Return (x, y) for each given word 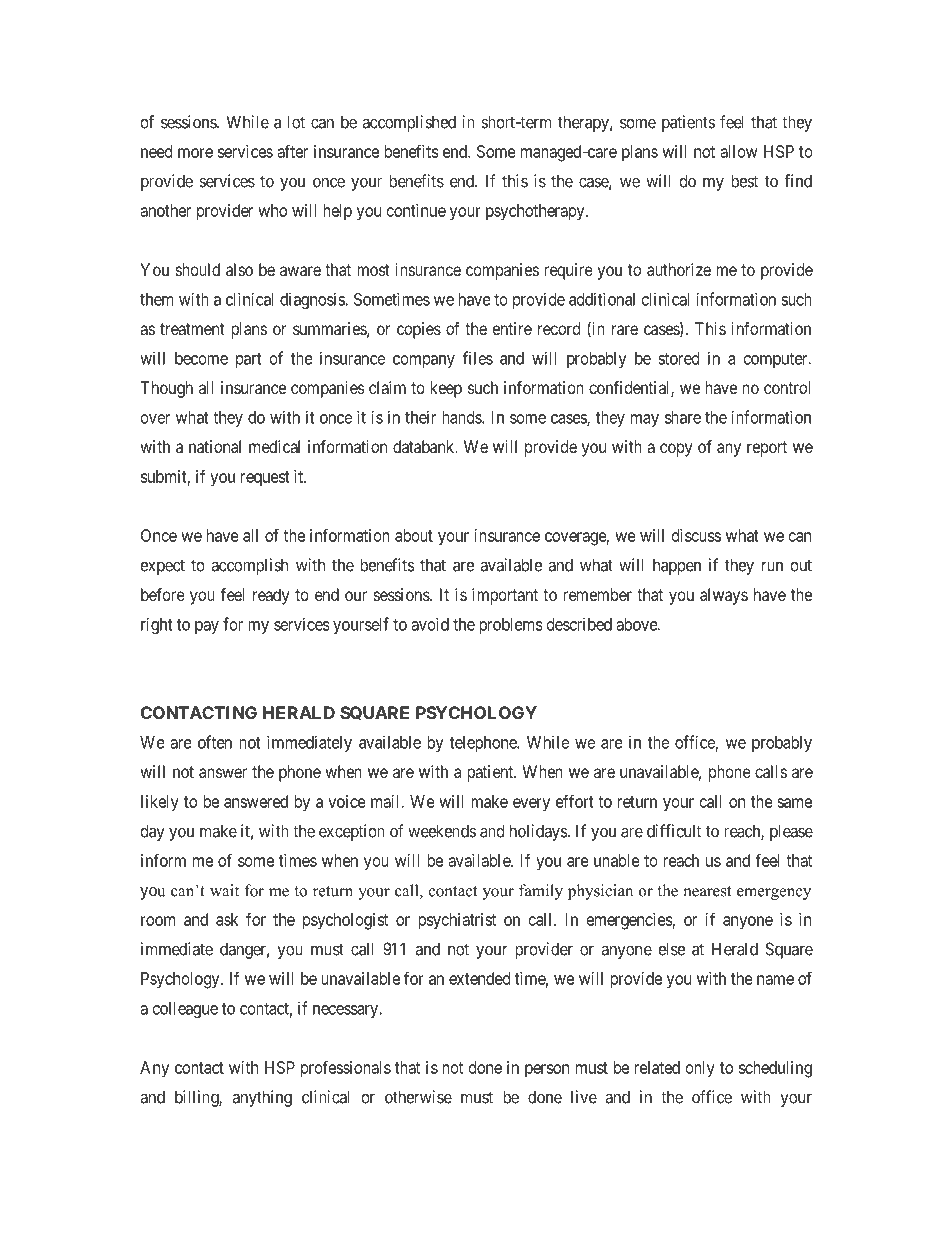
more (195, 153)
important (505, 596)
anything (262, 1098)
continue (416, 210)
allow (739, 151)
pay (207, 627)
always (724, 596)
